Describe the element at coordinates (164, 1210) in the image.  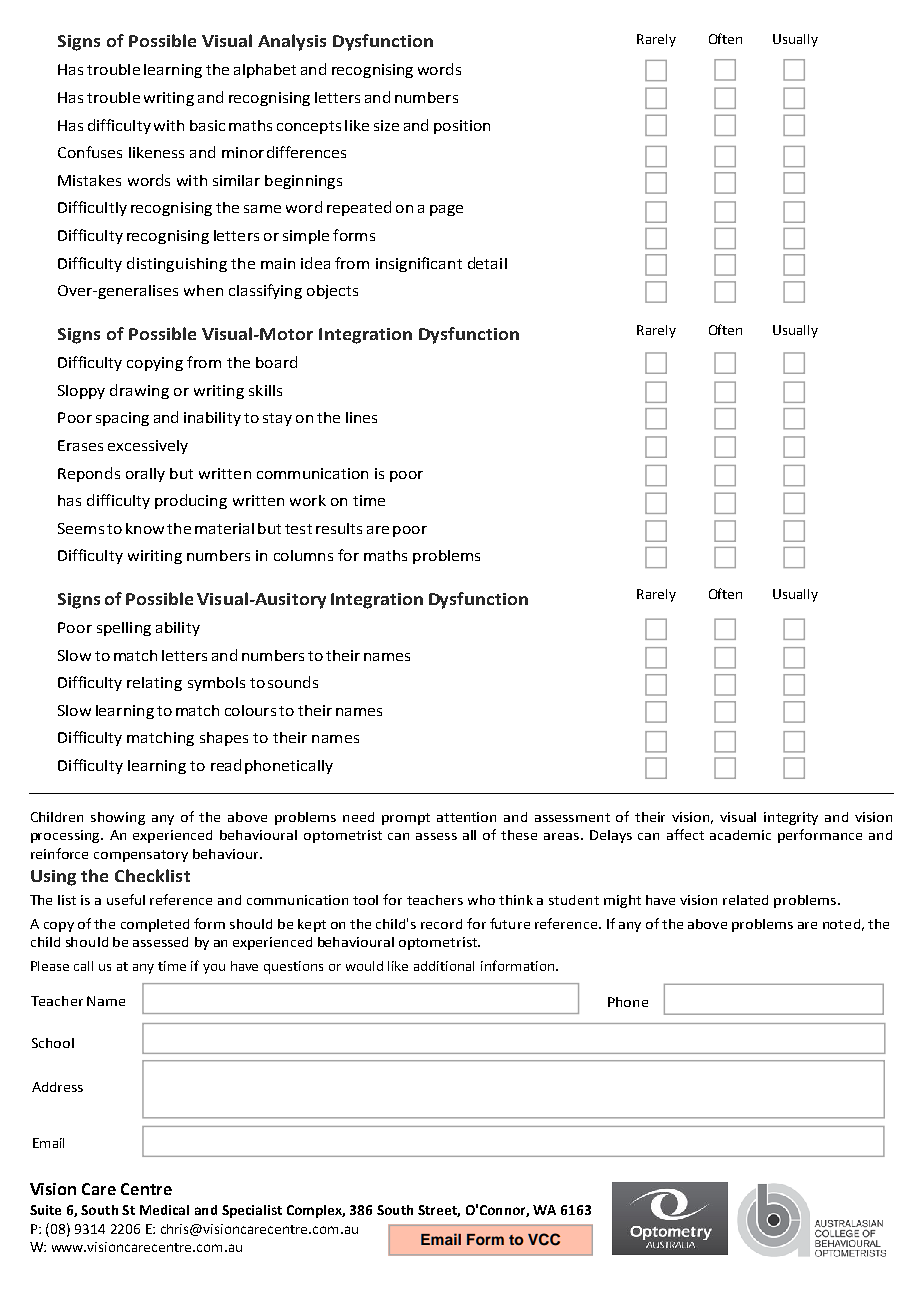
I see `Medical` at that location.
